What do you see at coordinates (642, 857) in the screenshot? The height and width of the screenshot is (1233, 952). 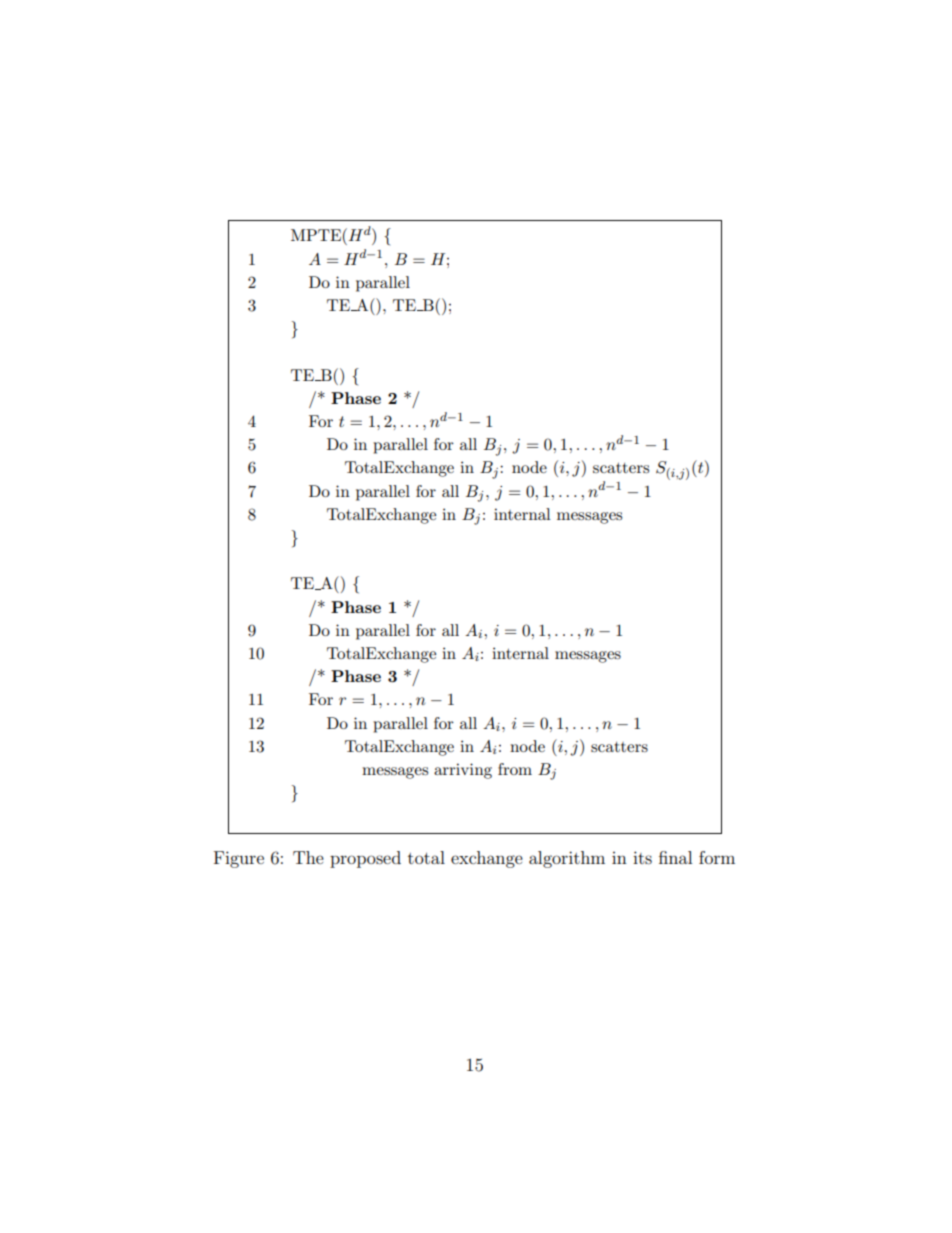 I see `its` at bounding box center [642, 857].
